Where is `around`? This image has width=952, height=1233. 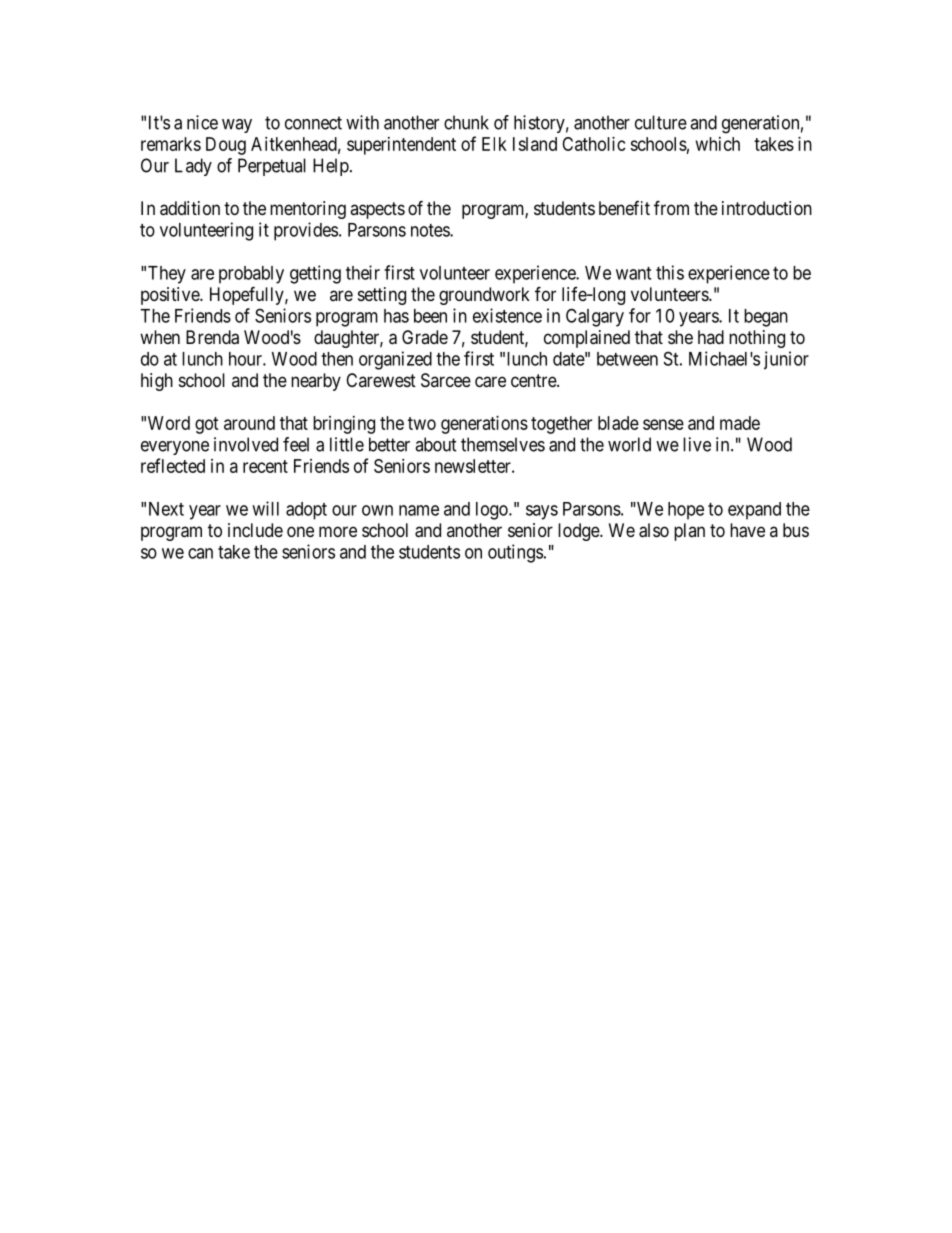
around is located at coordinates (249, 423).
